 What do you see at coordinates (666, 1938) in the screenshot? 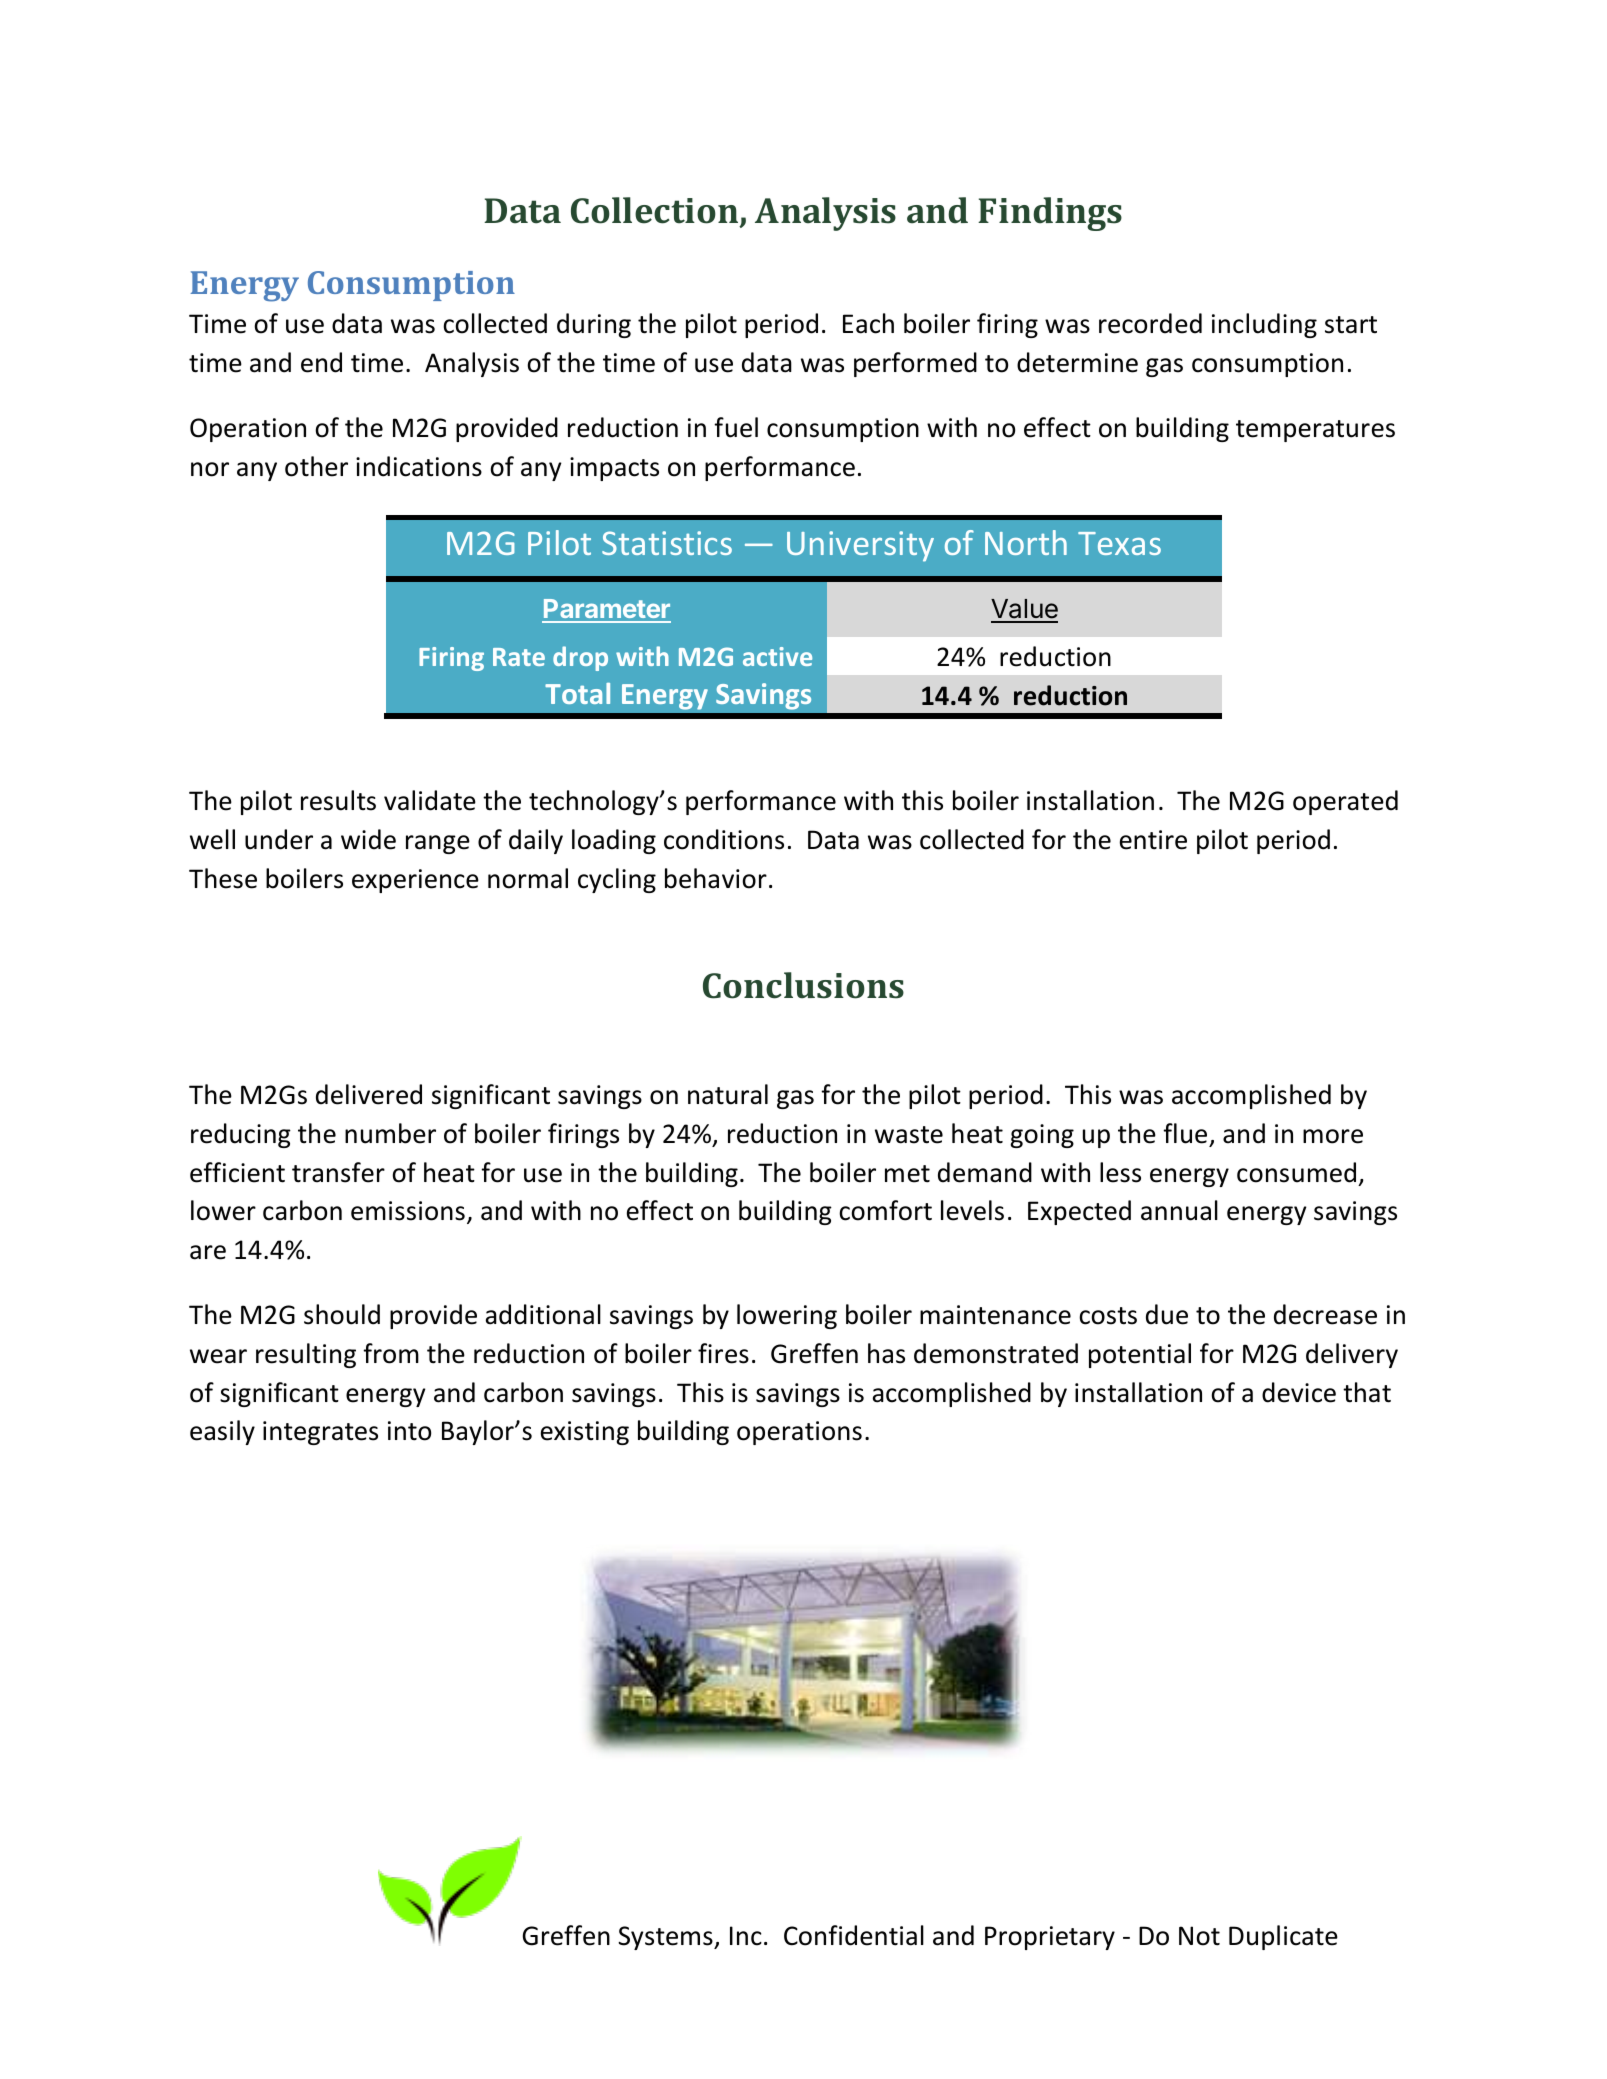
I see `Systems` at bounding box center [666, 1938].
